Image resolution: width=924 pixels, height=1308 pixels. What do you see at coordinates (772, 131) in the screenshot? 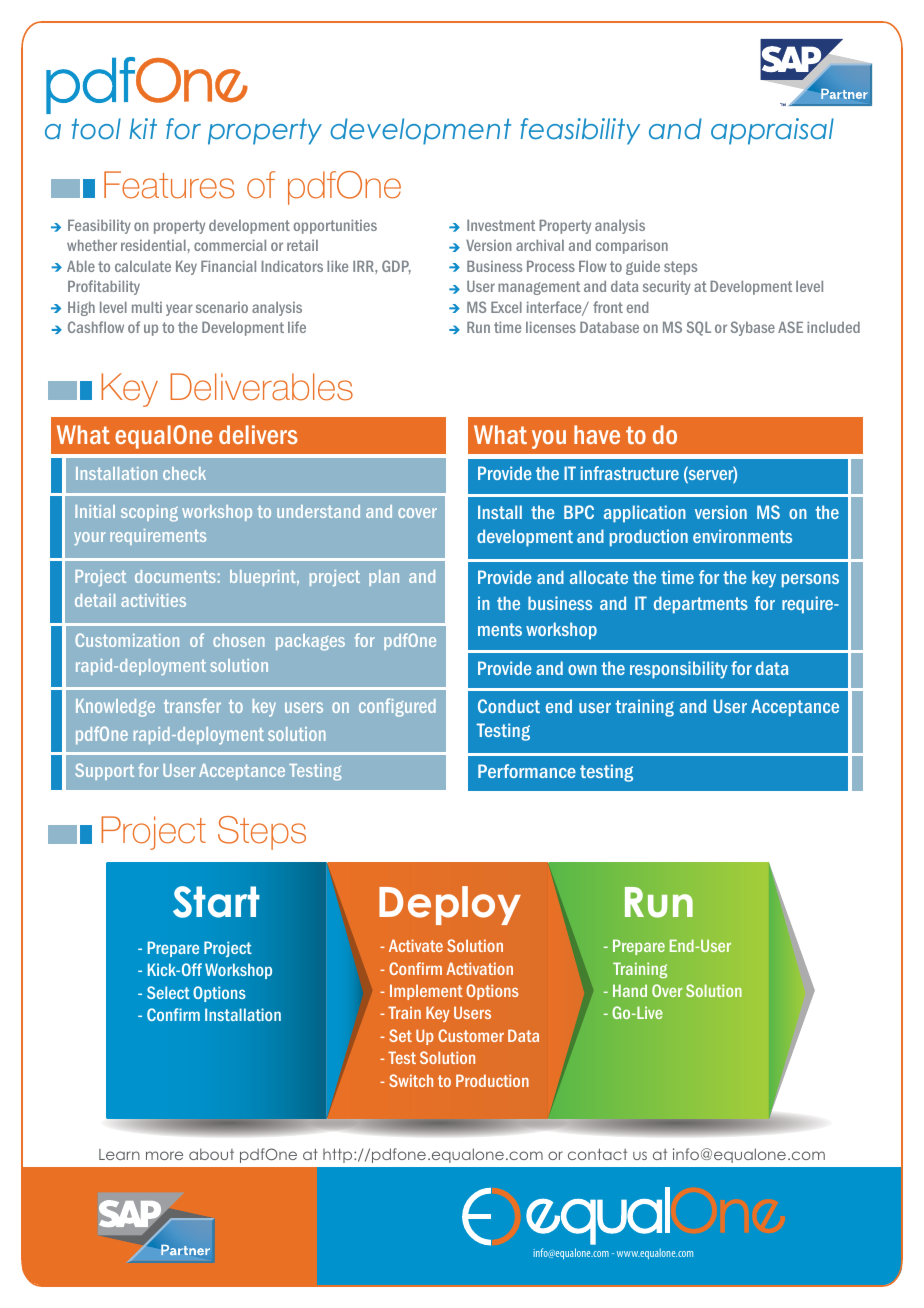
I see `appraisal` at bounding box center [772, 131].
